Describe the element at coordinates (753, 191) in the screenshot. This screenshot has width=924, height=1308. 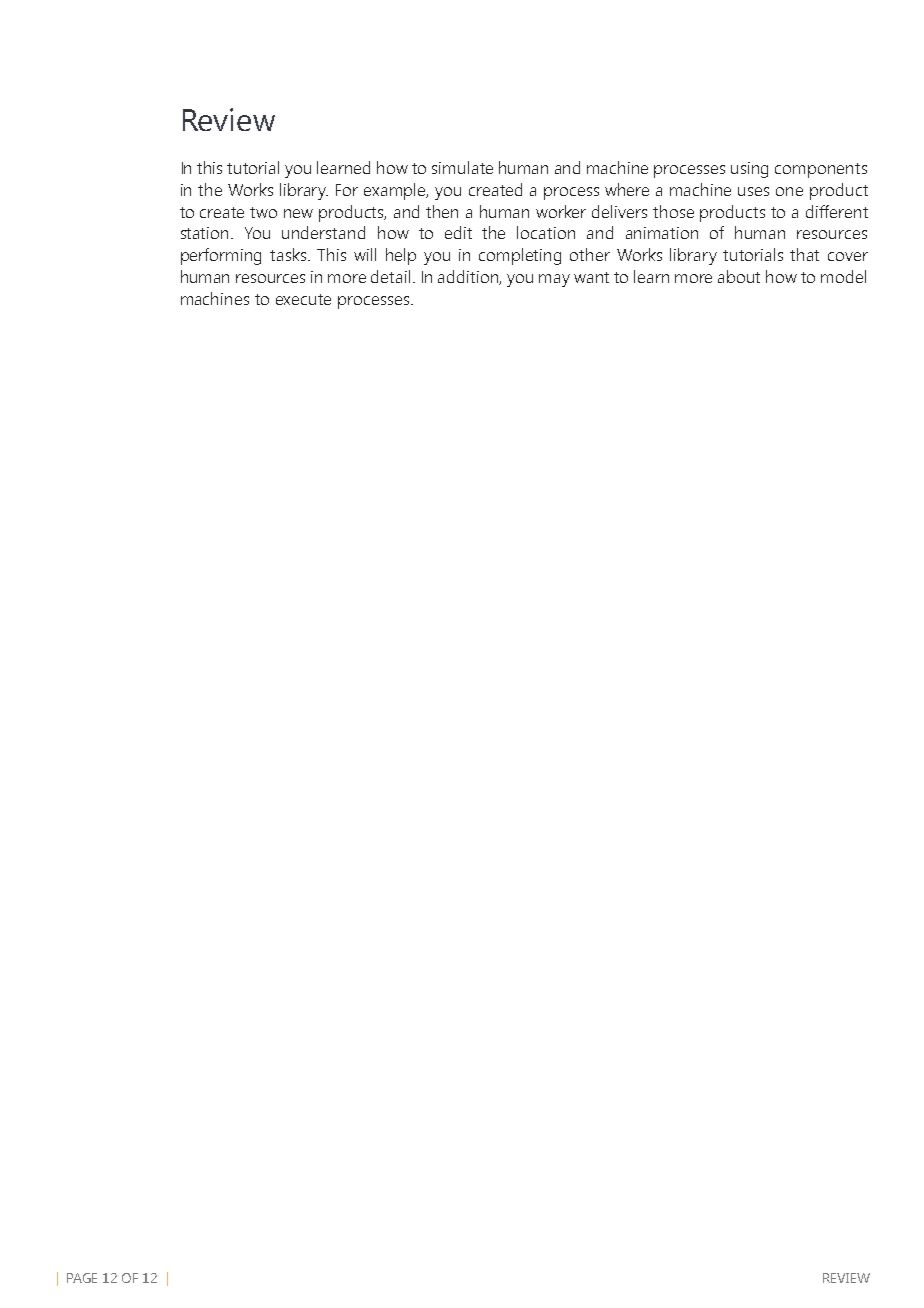
I see `uses` at that location.
